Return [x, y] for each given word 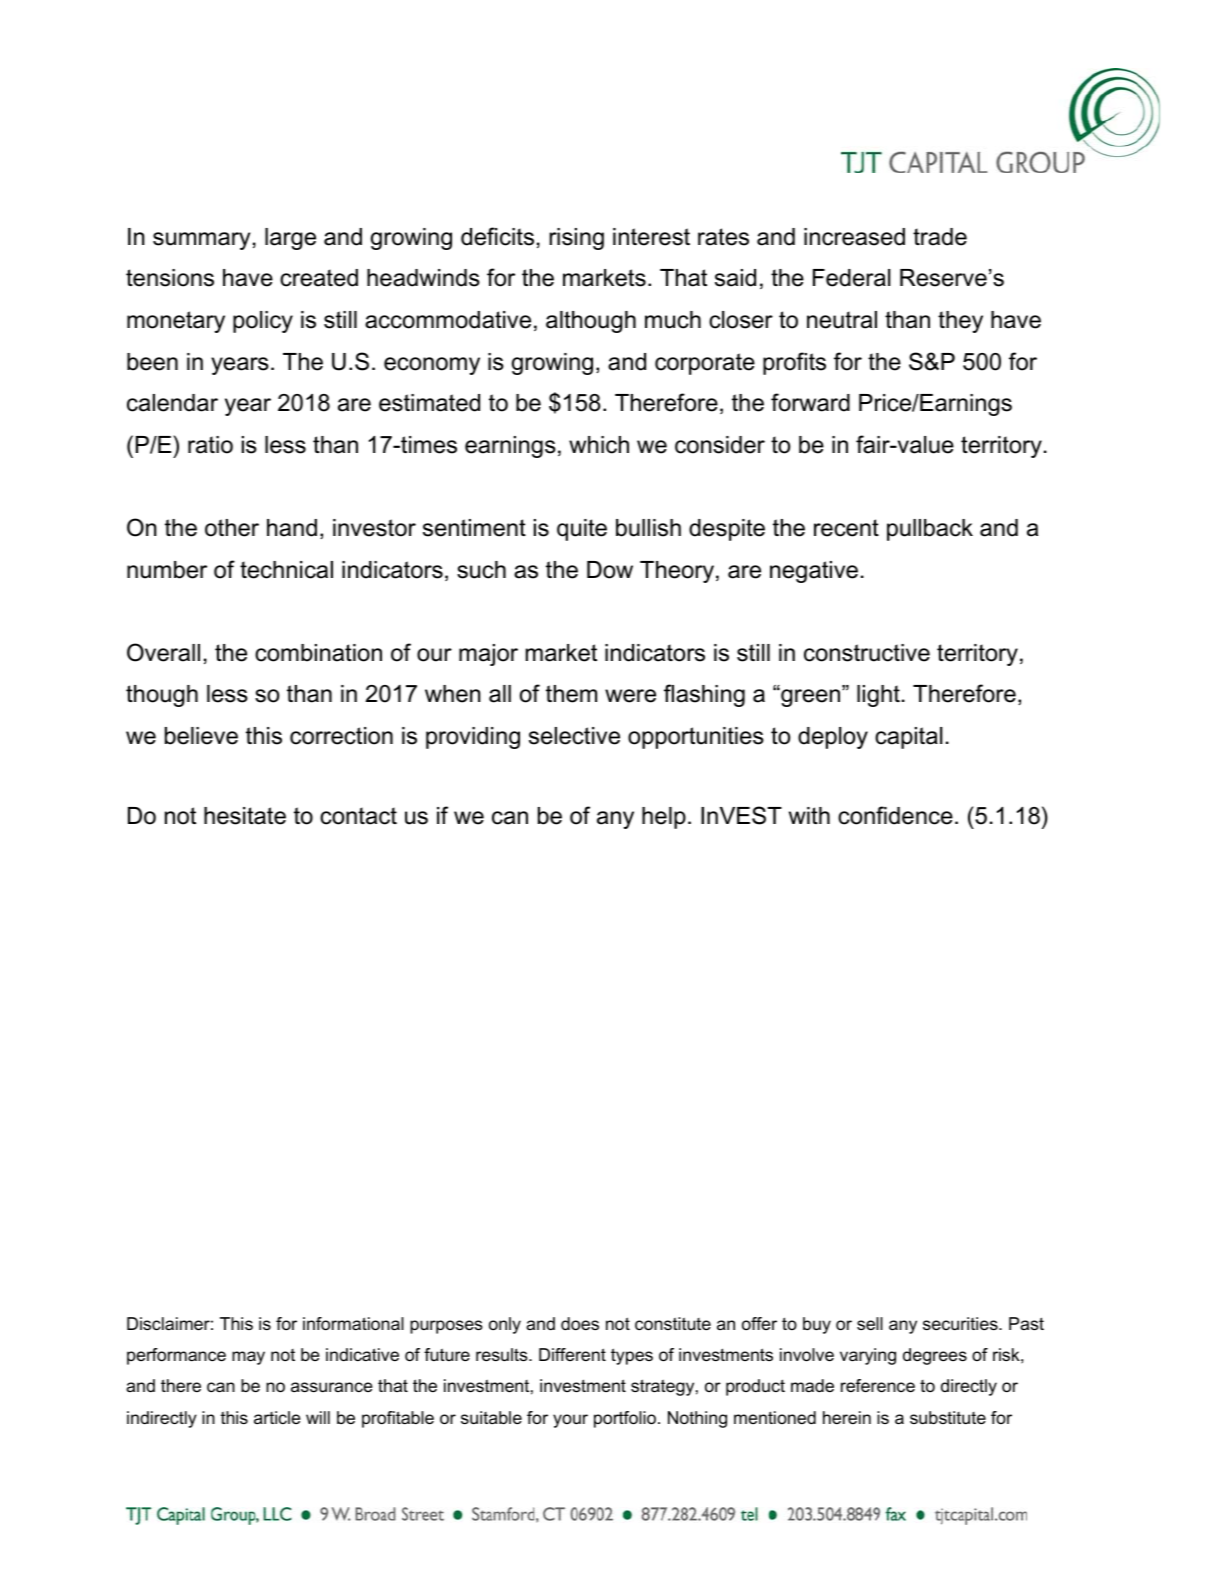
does [580, 1324]
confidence [895, 815]
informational [353, 1324]
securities [961, 1323]
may [248, 1358]
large [290, 239]
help [664, 818]
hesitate [245, 816]
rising [576, 239]
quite [582, 530]
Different [572, 1354]
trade [940, 237]
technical [286, 570]
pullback [930, 530]
